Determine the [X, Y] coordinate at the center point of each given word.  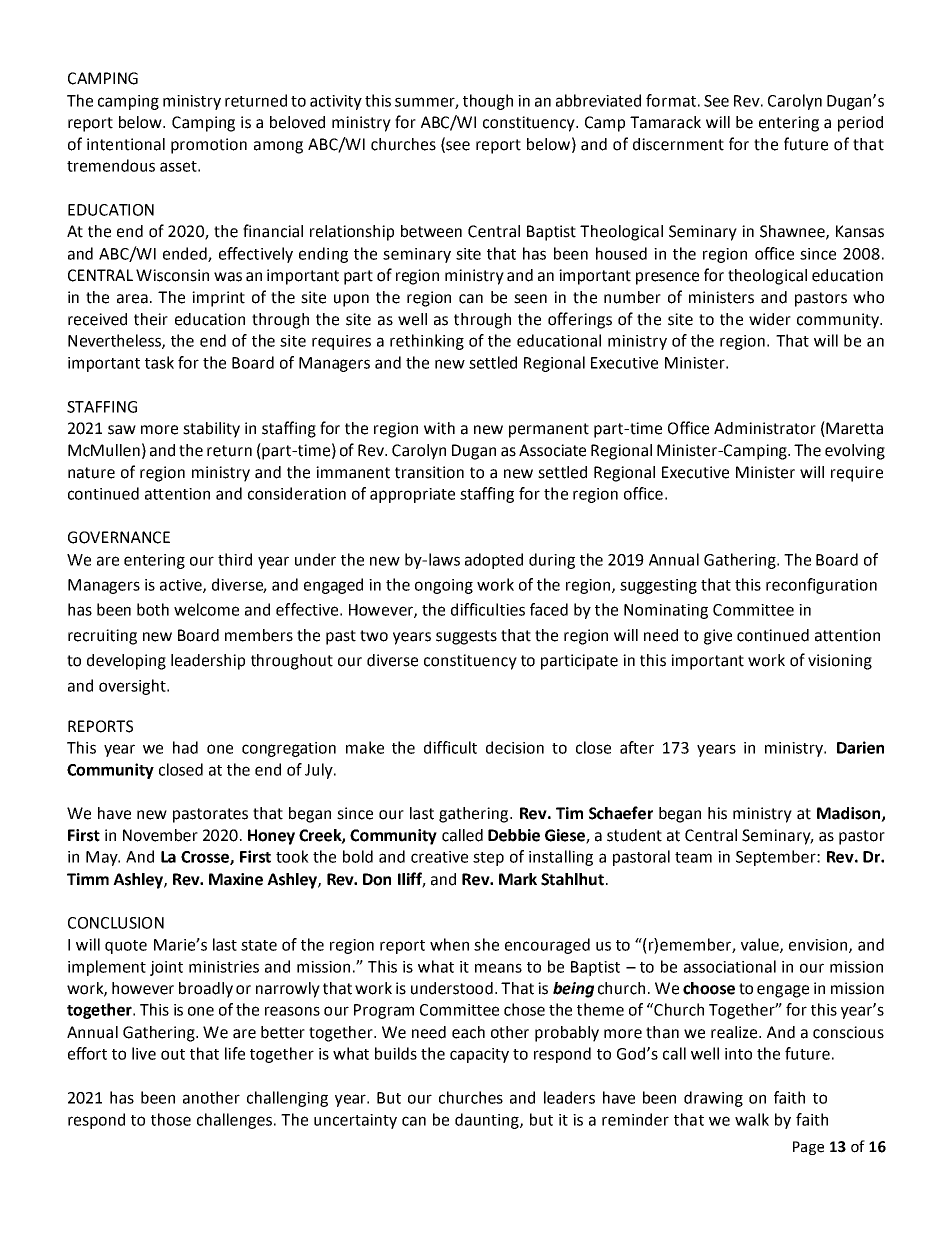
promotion [209, 146]
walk [752, 1119]
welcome [206, 609]
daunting [488, 1121]
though [488, 102]
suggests [466, 637]
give [718, 637]
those [171, 1119]
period [860, 124]
